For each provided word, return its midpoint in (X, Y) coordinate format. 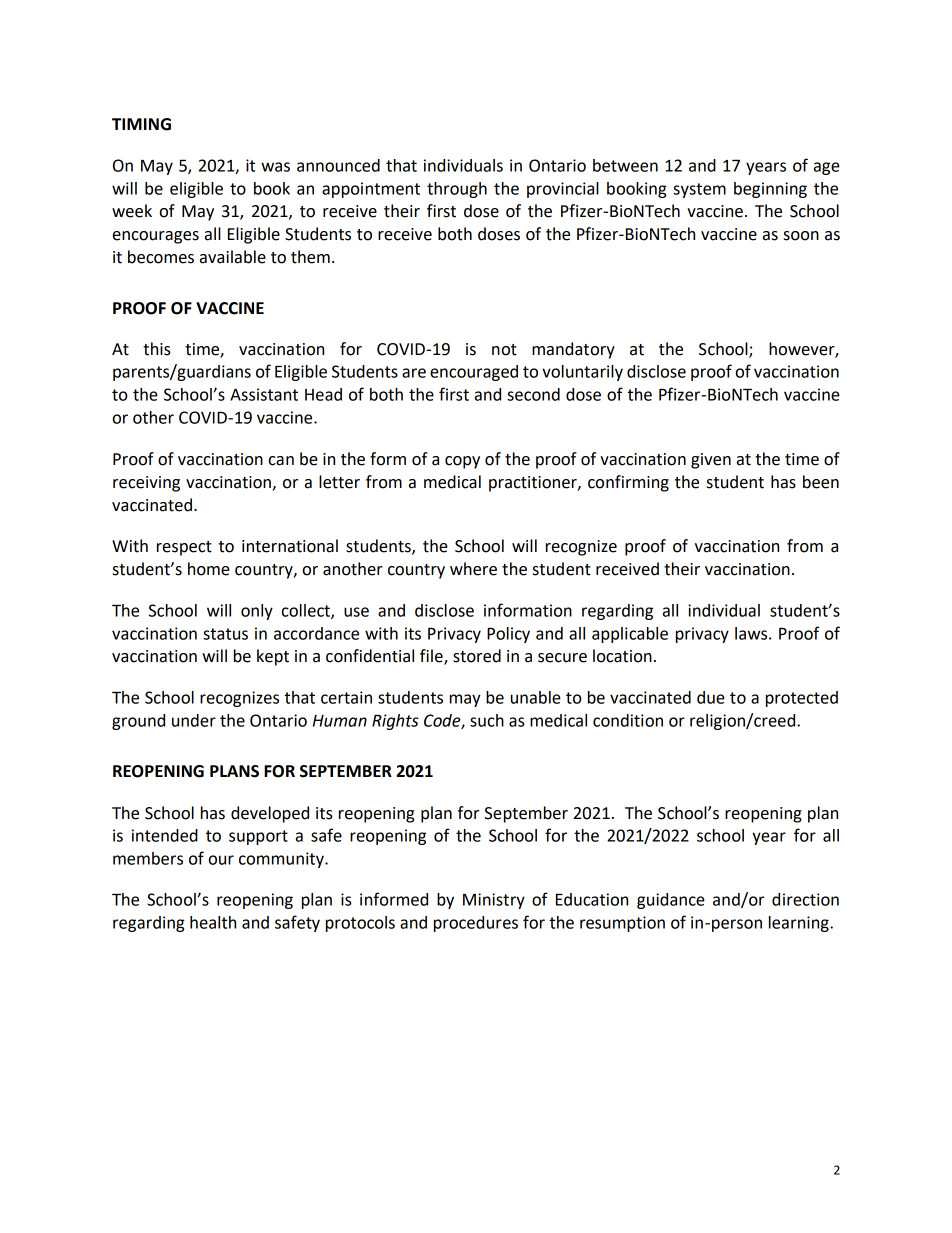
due (711, 697)
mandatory (573, 350)
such (487, 720)
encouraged (474, 373)
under (194, 720)
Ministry (494, 901)
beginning (770, 190)
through (457, 190)
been (821, 482)
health (213, 922)
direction (805, 899)
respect (184, 548)
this (157, 349)
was (275, 167)
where (473, 569)
